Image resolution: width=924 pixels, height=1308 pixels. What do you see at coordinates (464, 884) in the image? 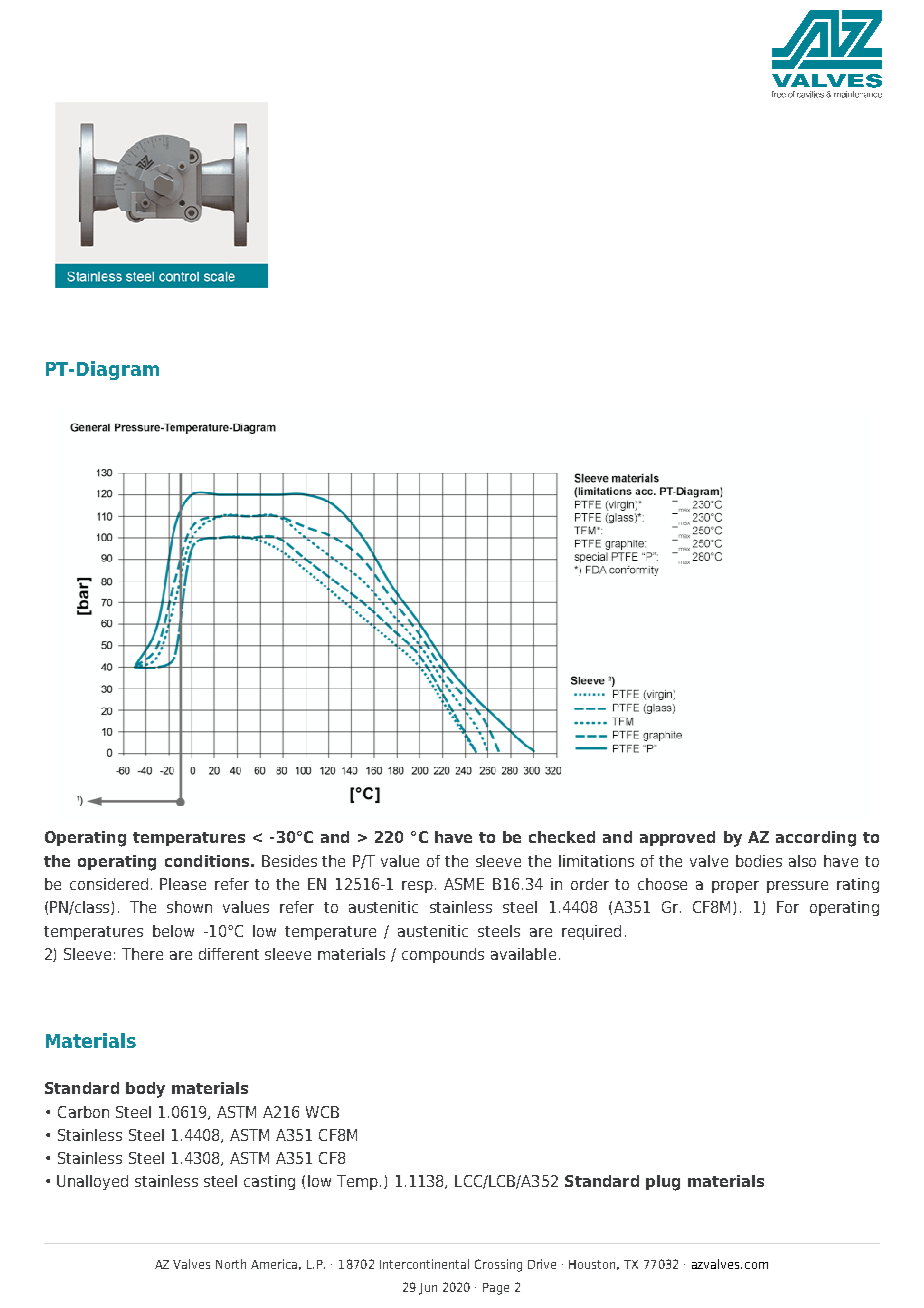
I see `ASME` at bounding box center [464, 884].
